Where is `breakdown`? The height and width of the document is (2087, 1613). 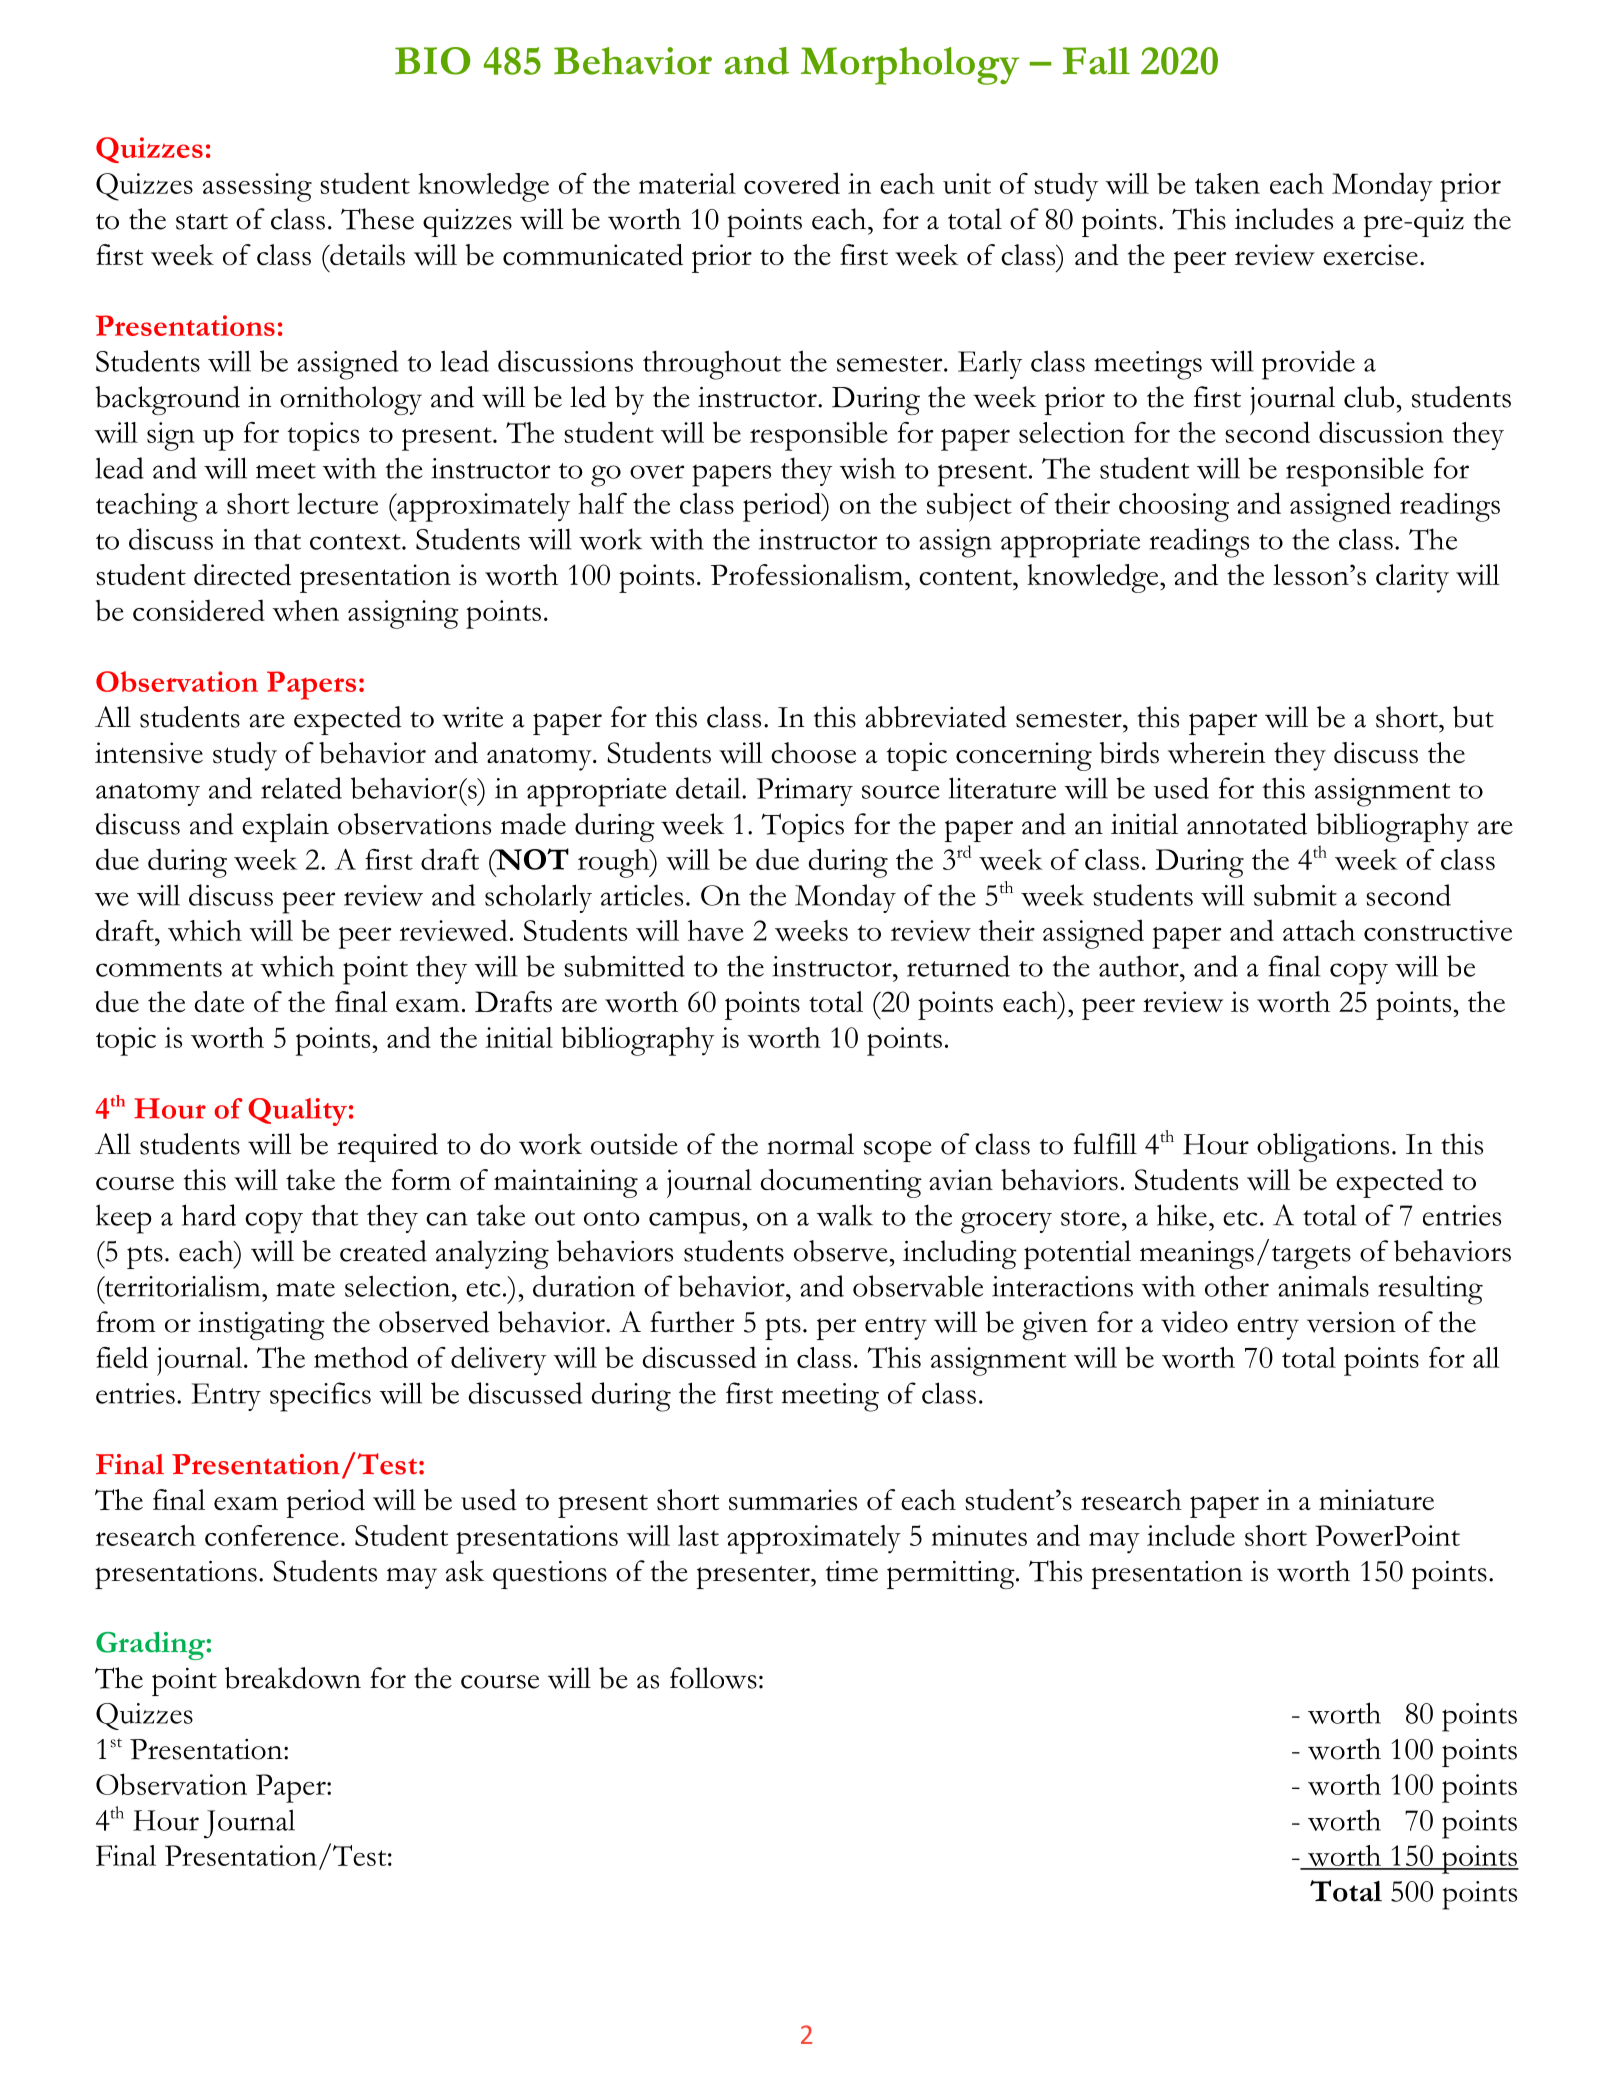 breakdown is located at coordinates (293, 1678).
